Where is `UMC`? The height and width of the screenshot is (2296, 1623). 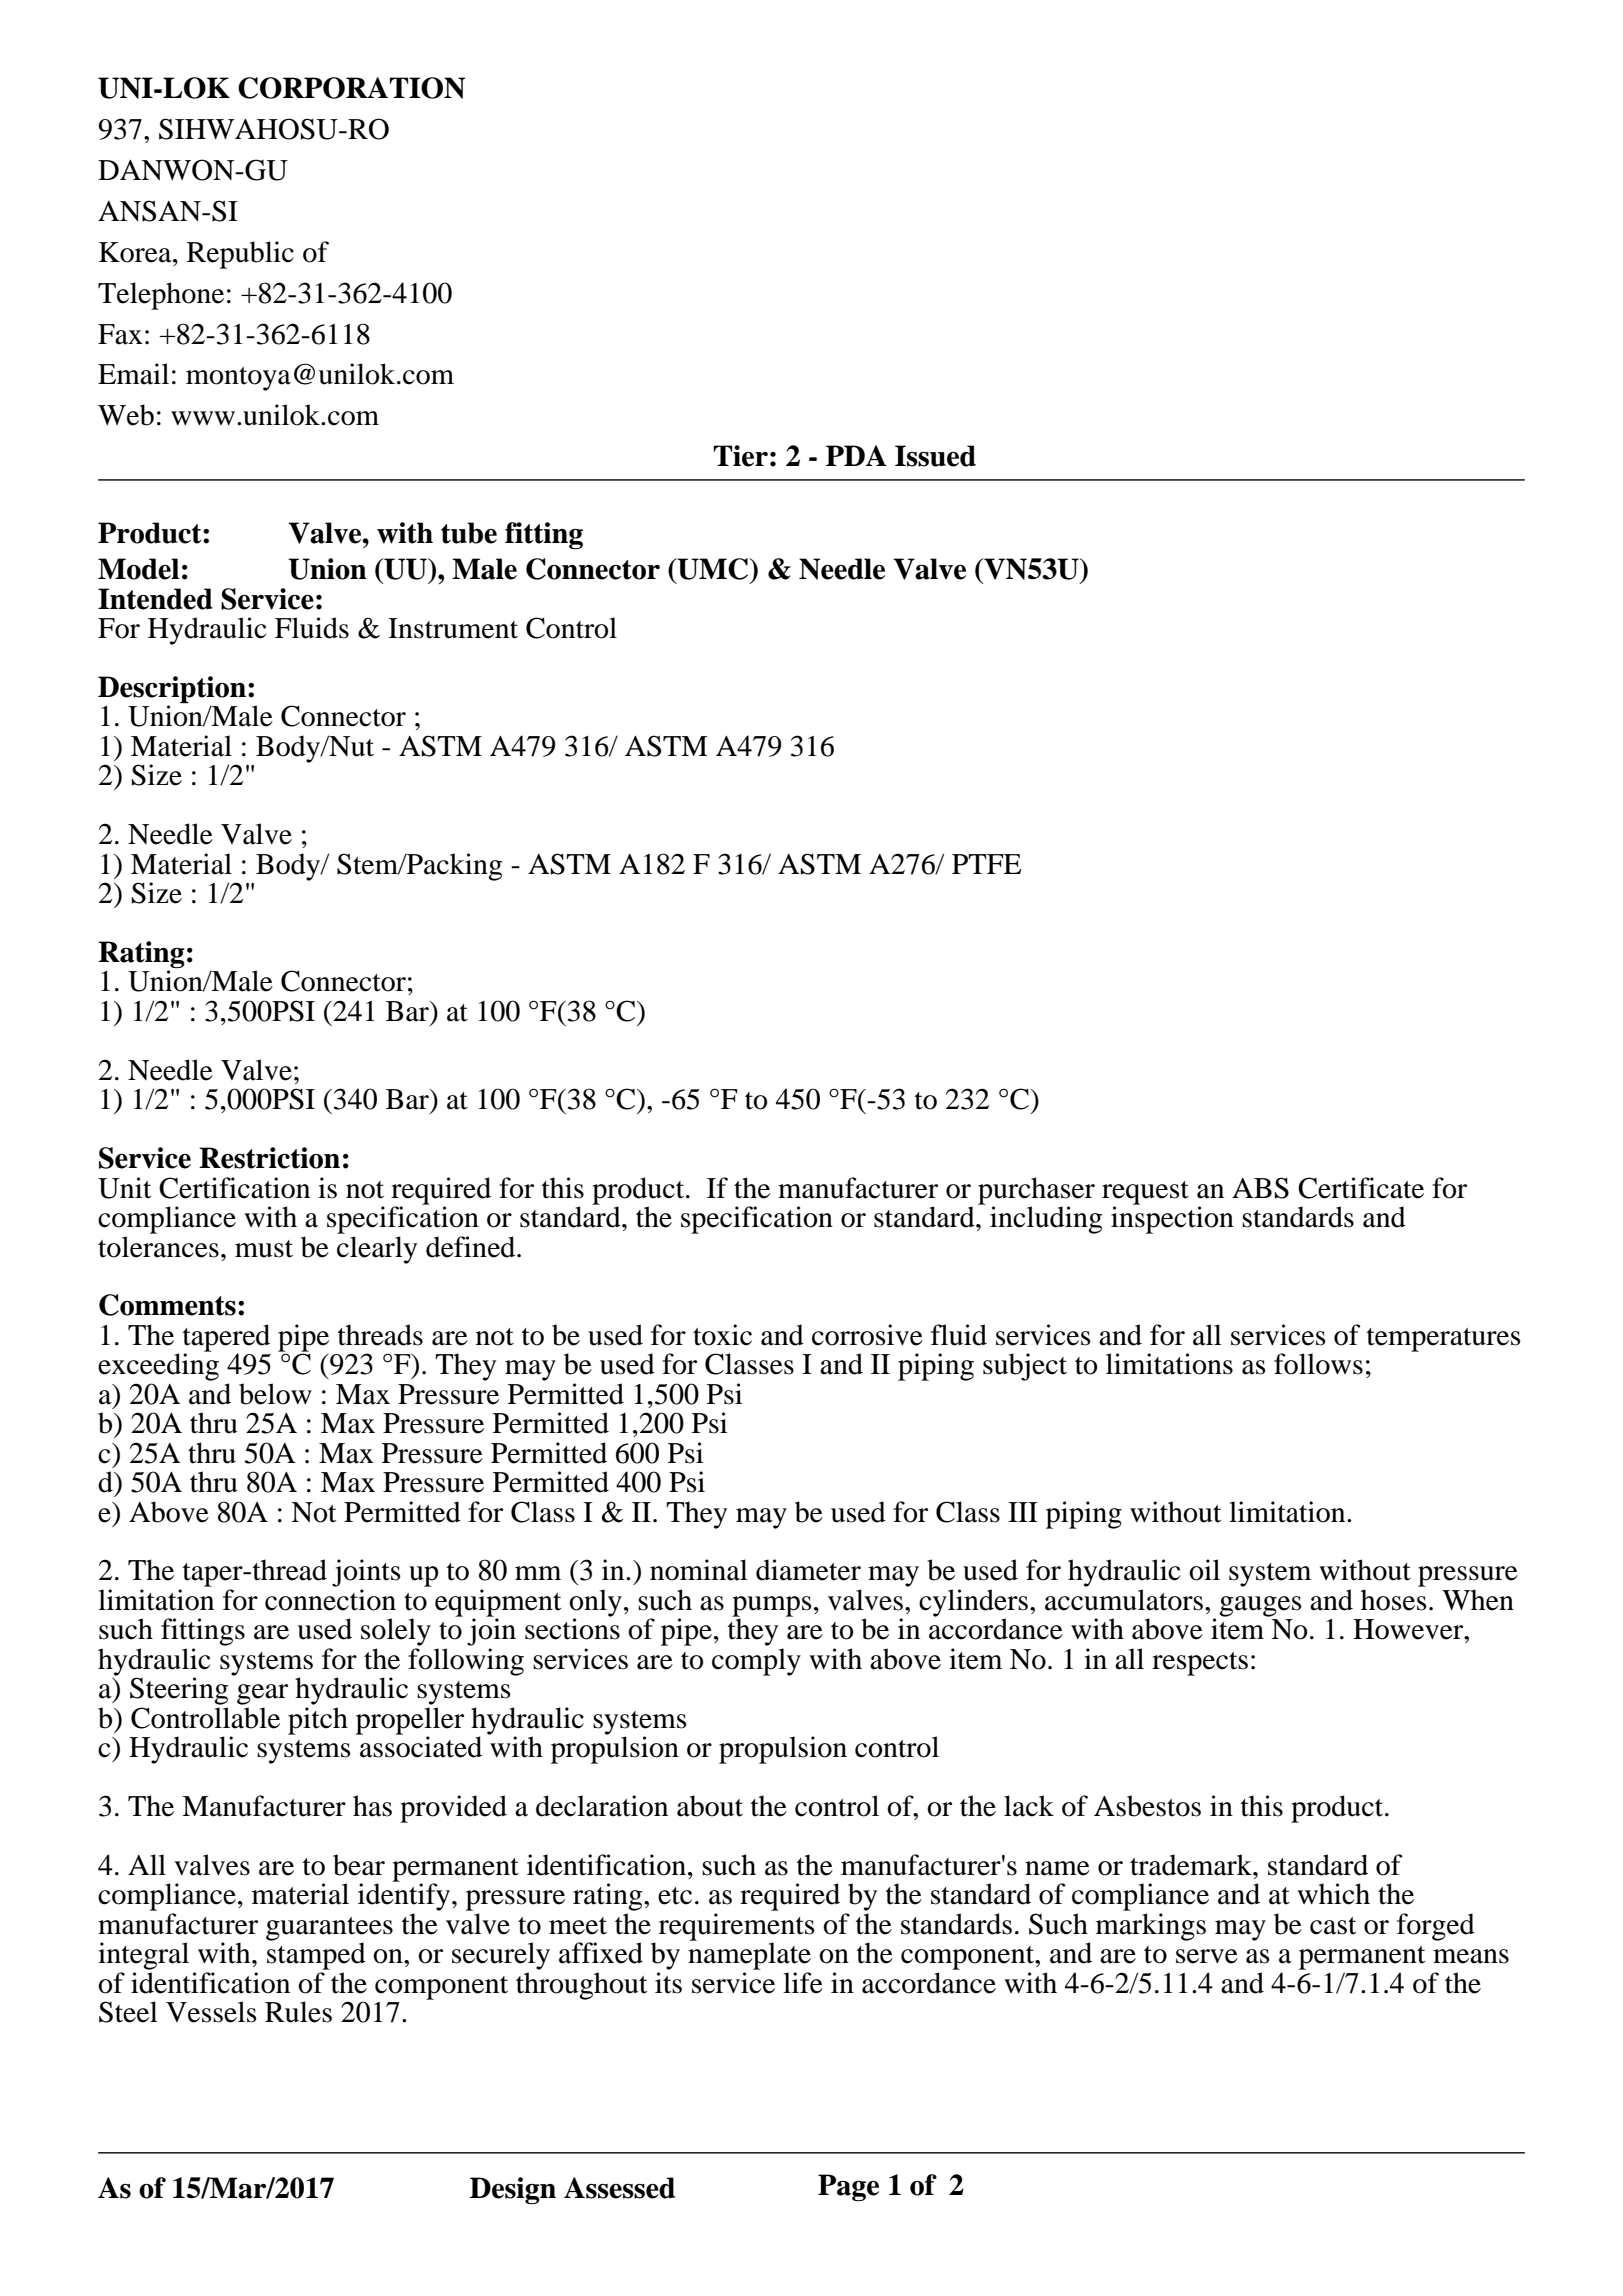
UMC is located at coordinates (713, 569).
